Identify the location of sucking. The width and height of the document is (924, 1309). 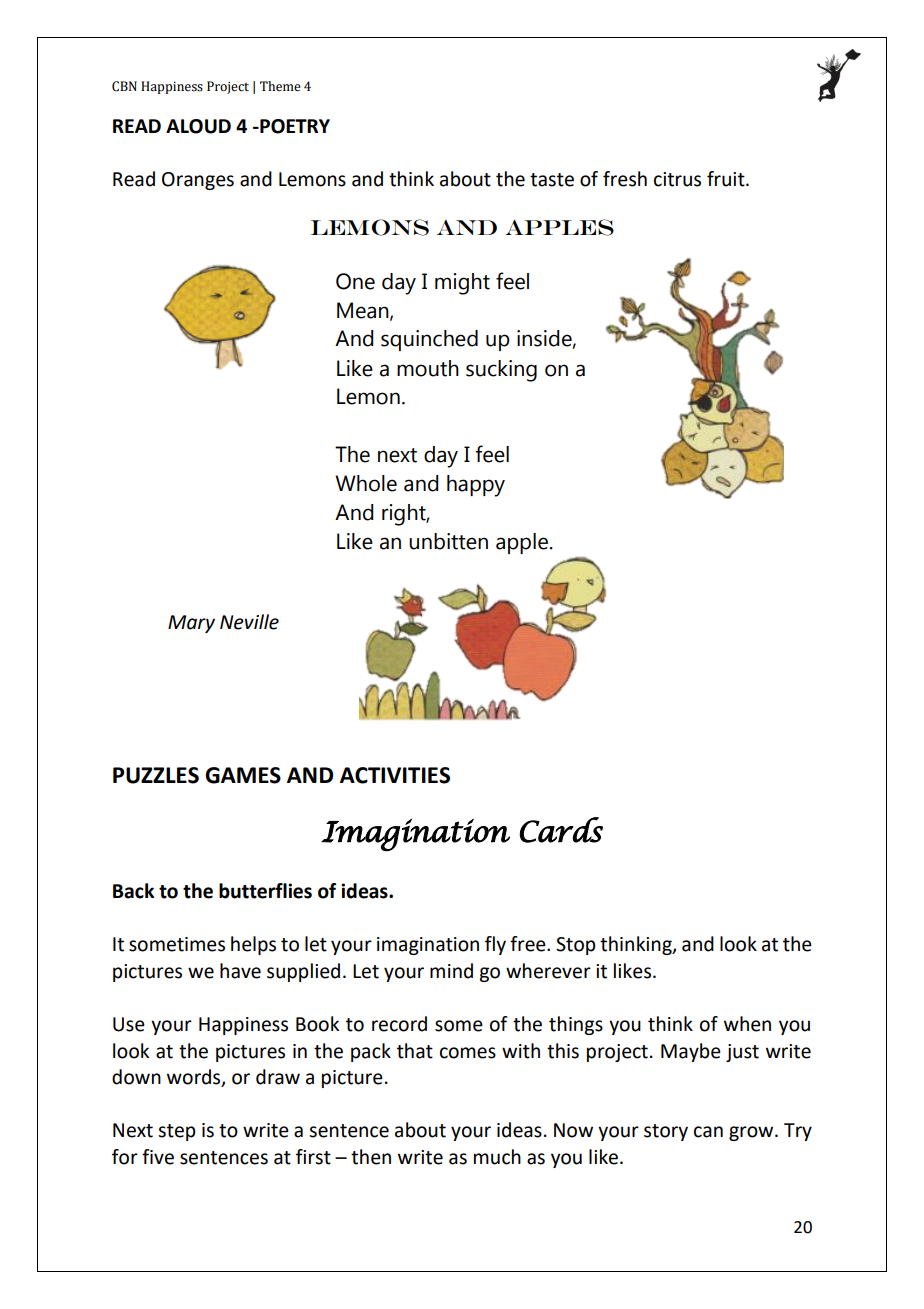
(501, 371).
